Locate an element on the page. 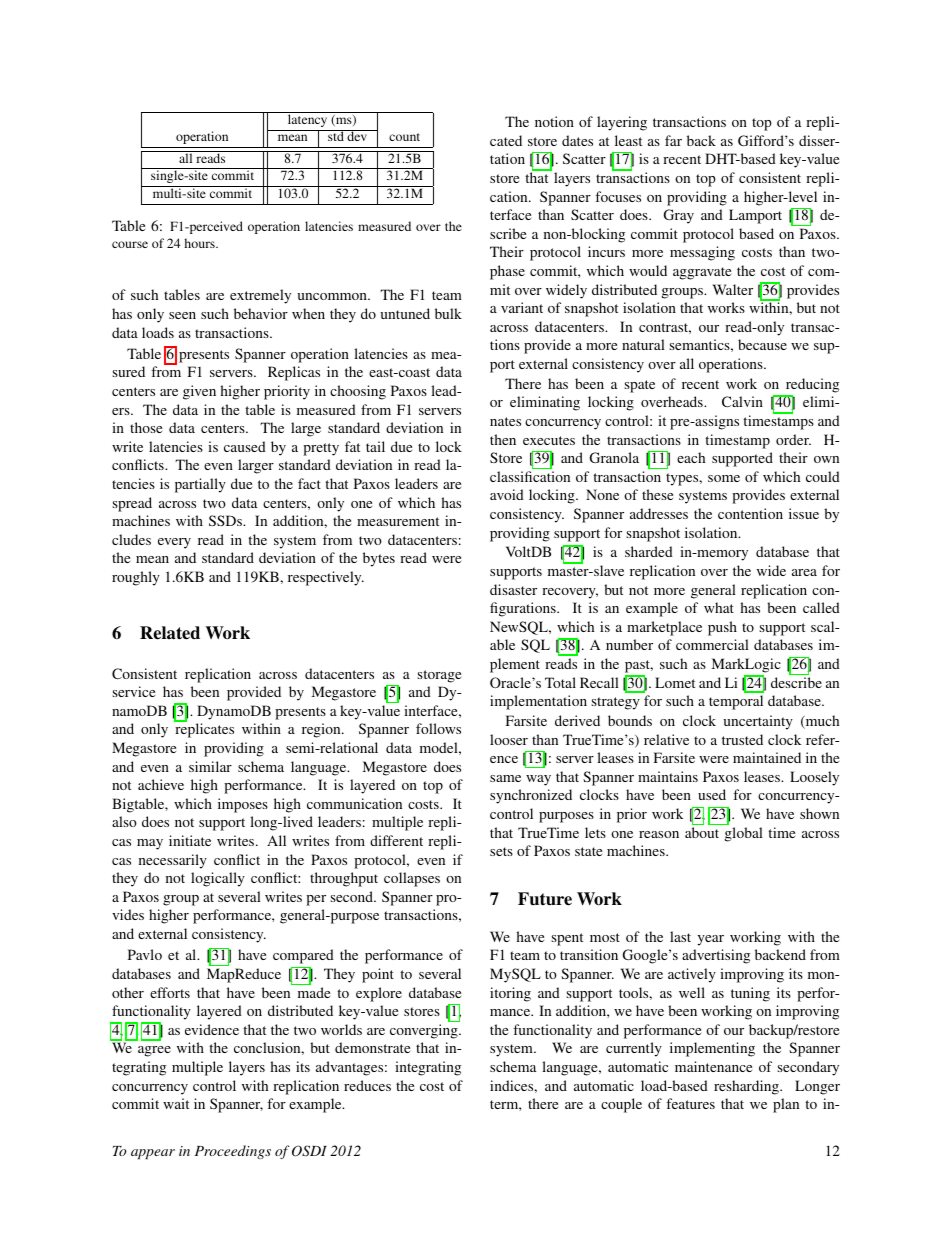 This page has height=1233, width=952. sets is located at coordinates (501, 851).
